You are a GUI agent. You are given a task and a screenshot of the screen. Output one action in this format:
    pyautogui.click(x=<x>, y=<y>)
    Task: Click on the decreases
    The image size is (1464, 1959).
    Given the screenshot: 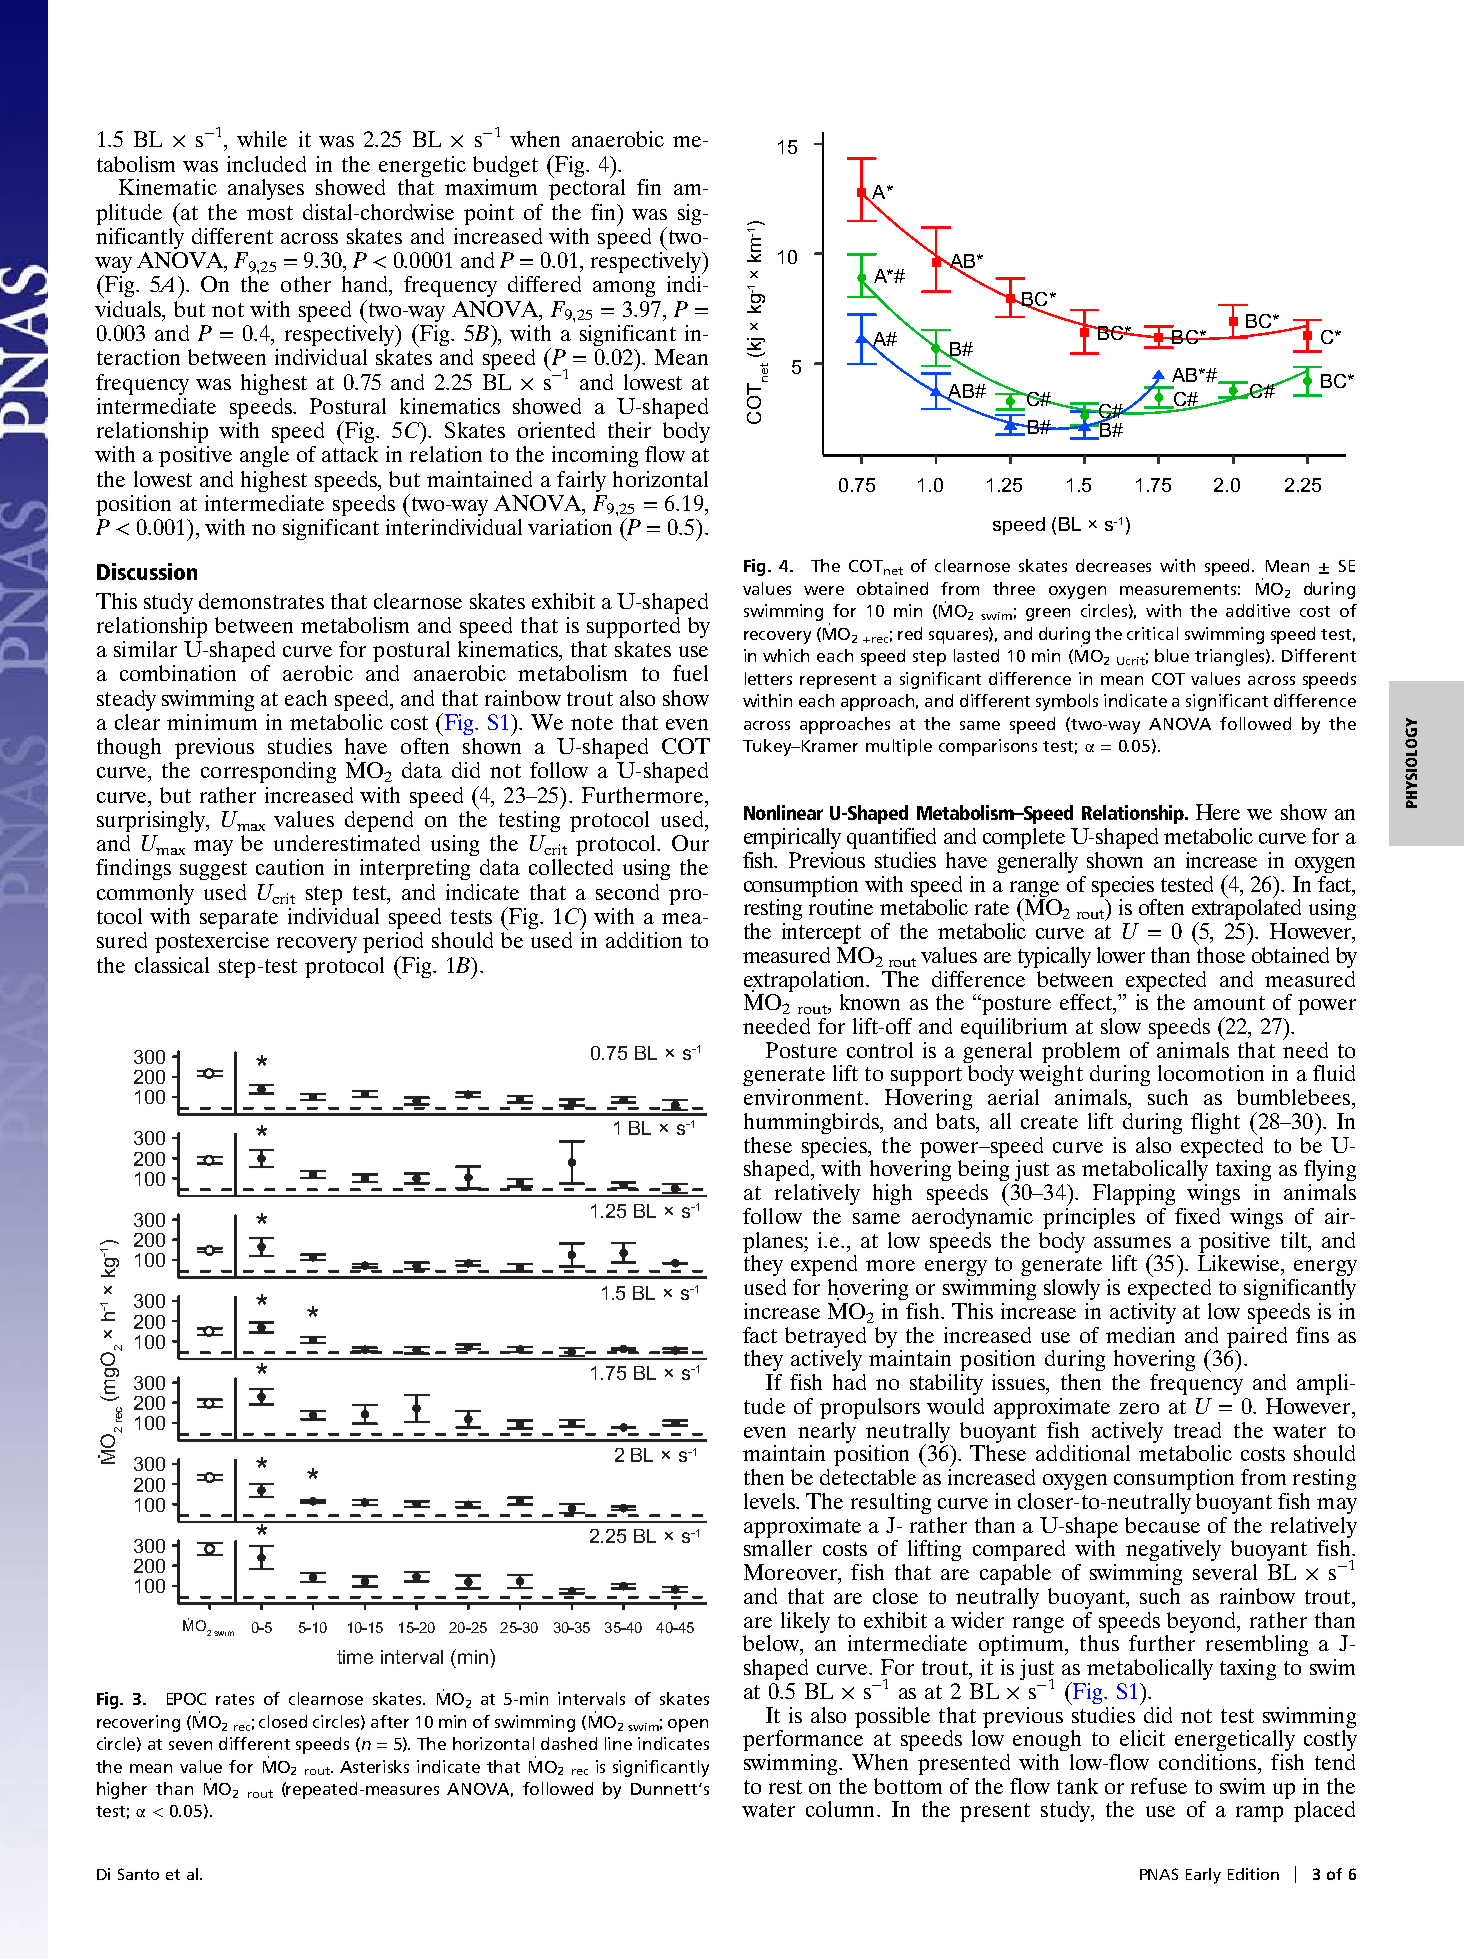 What is the action you would take?
    pyautogui.click(x=1113, y=565)
